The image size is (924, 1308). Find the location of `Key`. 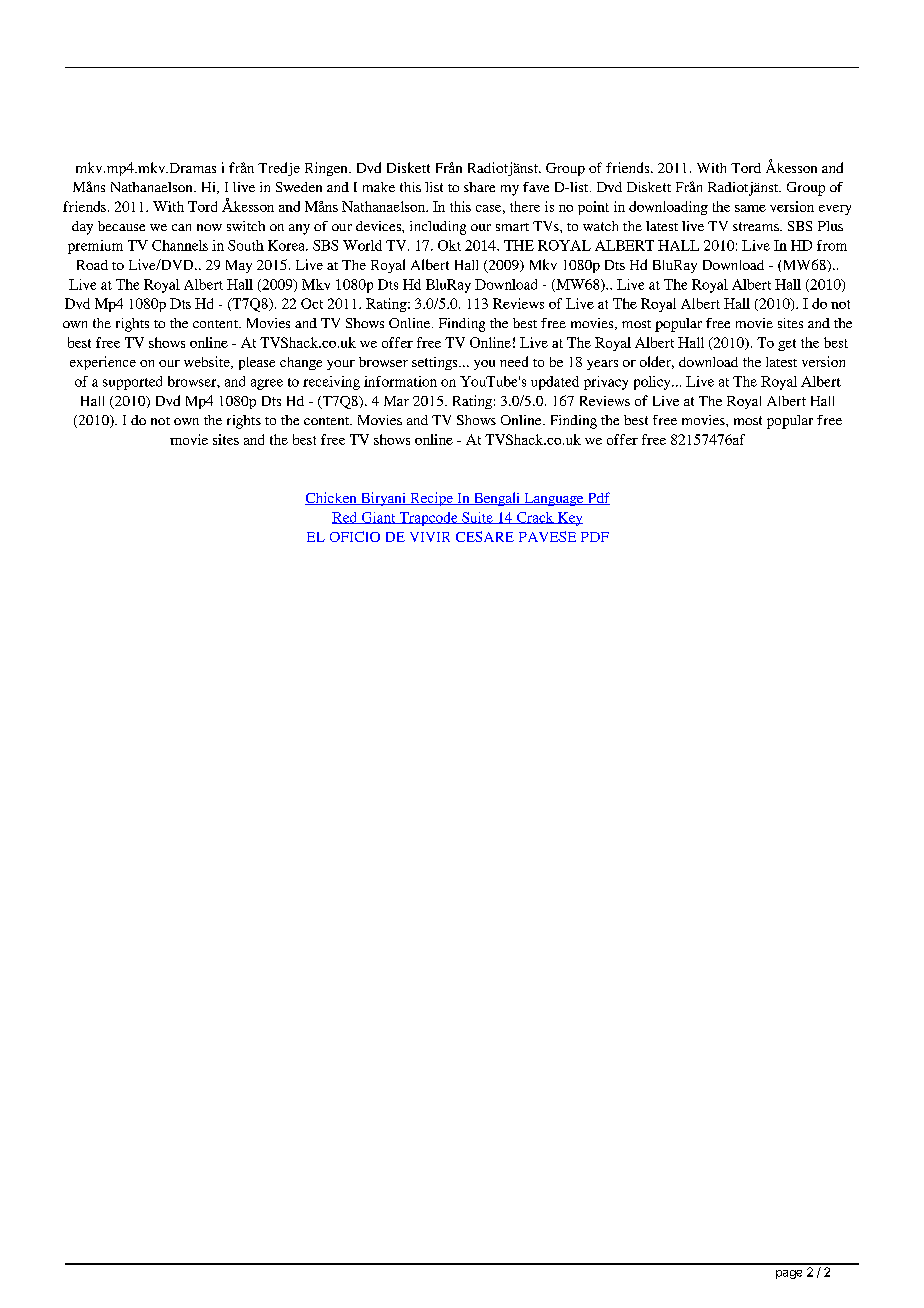

Key is located at coordinates (569, 519).
